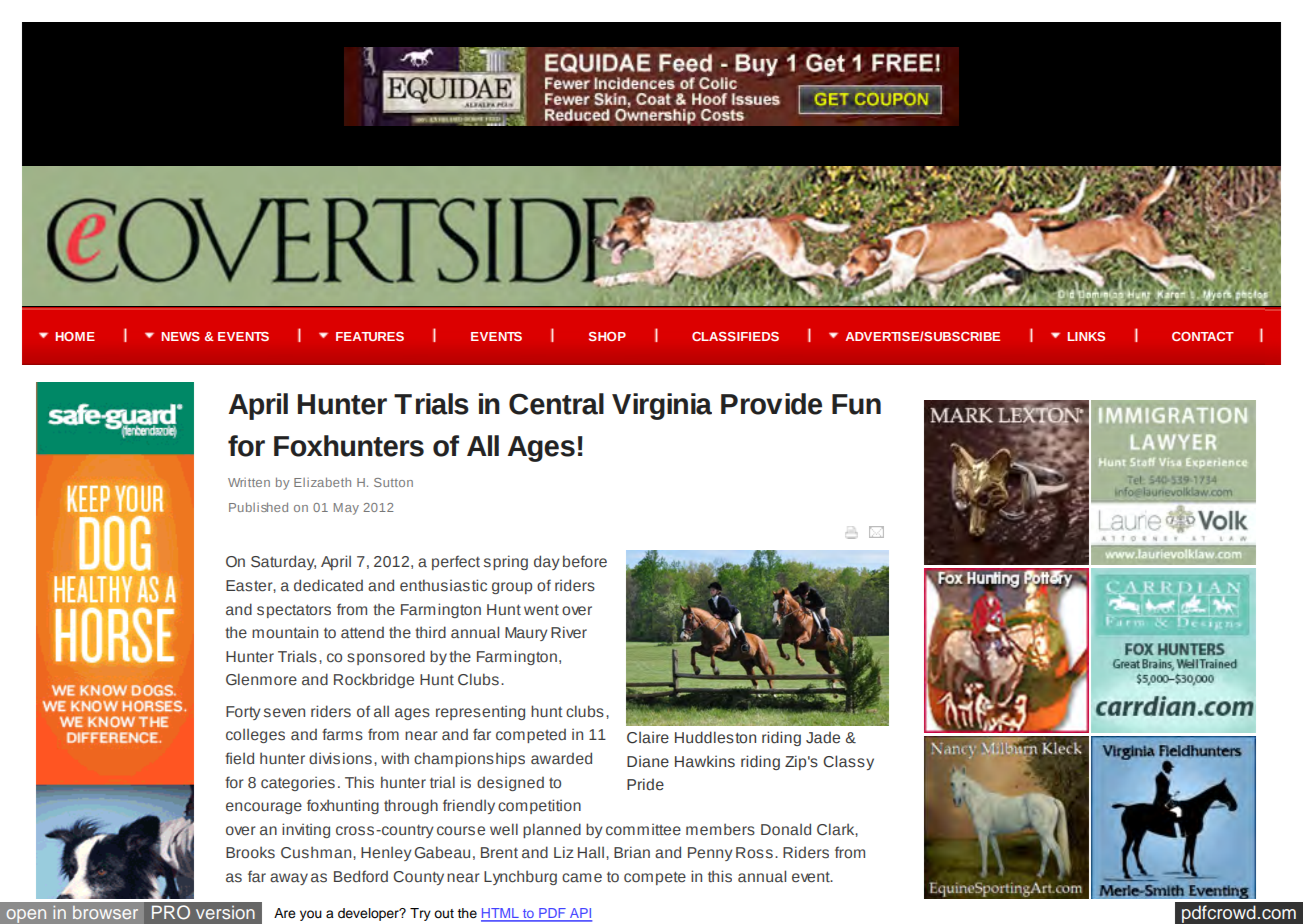 This screenshot has height=924, width=1303. What do you see at coordinates (582, 878) in the screenshot?
I see `came` at bounding box center [582, 878].
